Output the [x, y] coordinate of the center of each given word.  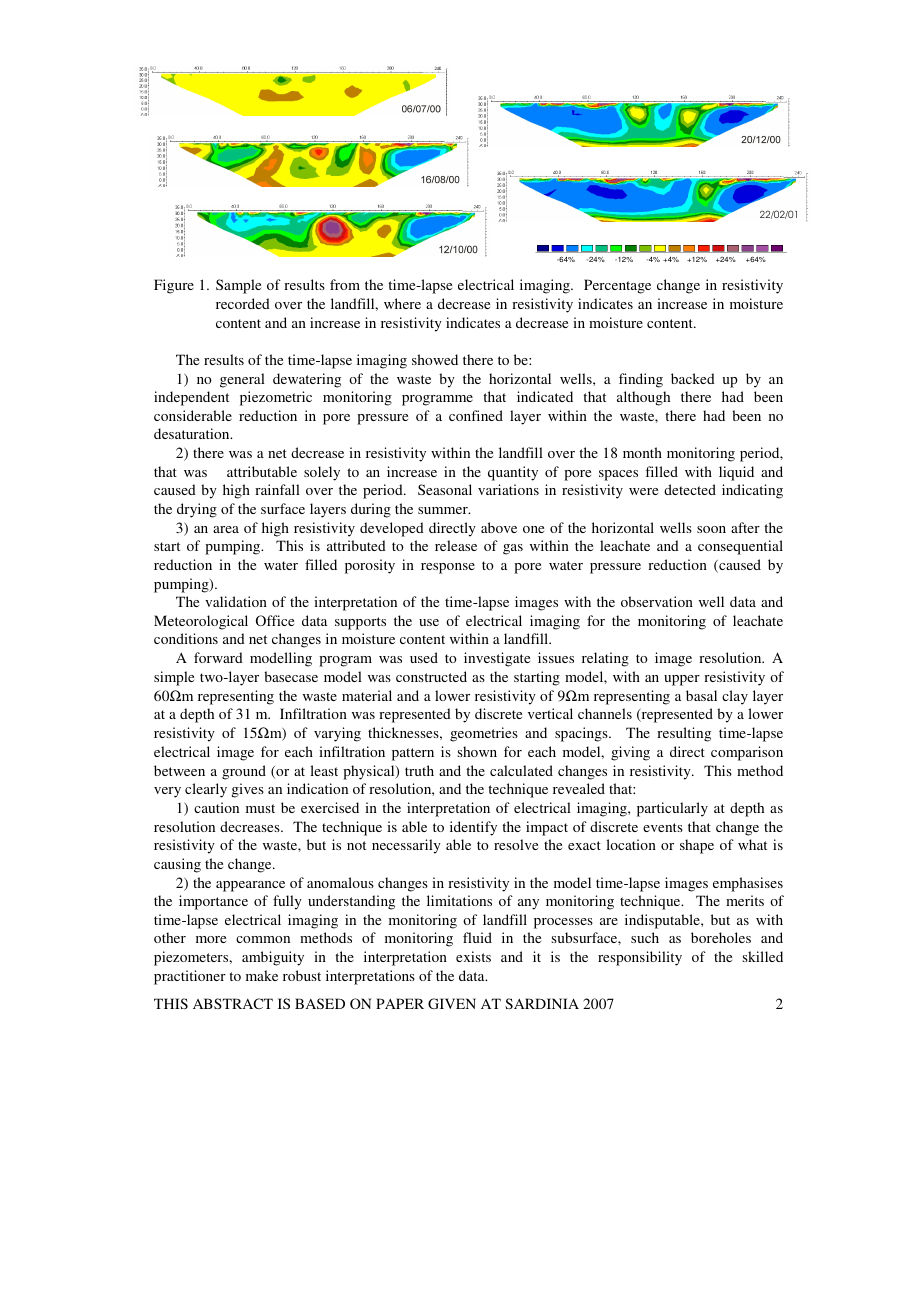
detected [690, 489]
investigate [497, 659]
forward [218, 657]
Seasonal [445, 489]
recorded [243, 303]
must [260, 808]
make [262, 975]
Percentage [617, 286]
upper [682, 680]
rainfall [277, 489]
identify [473, 828]
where [402, 303]
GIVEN [452, 1003]
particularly [672, 809]
